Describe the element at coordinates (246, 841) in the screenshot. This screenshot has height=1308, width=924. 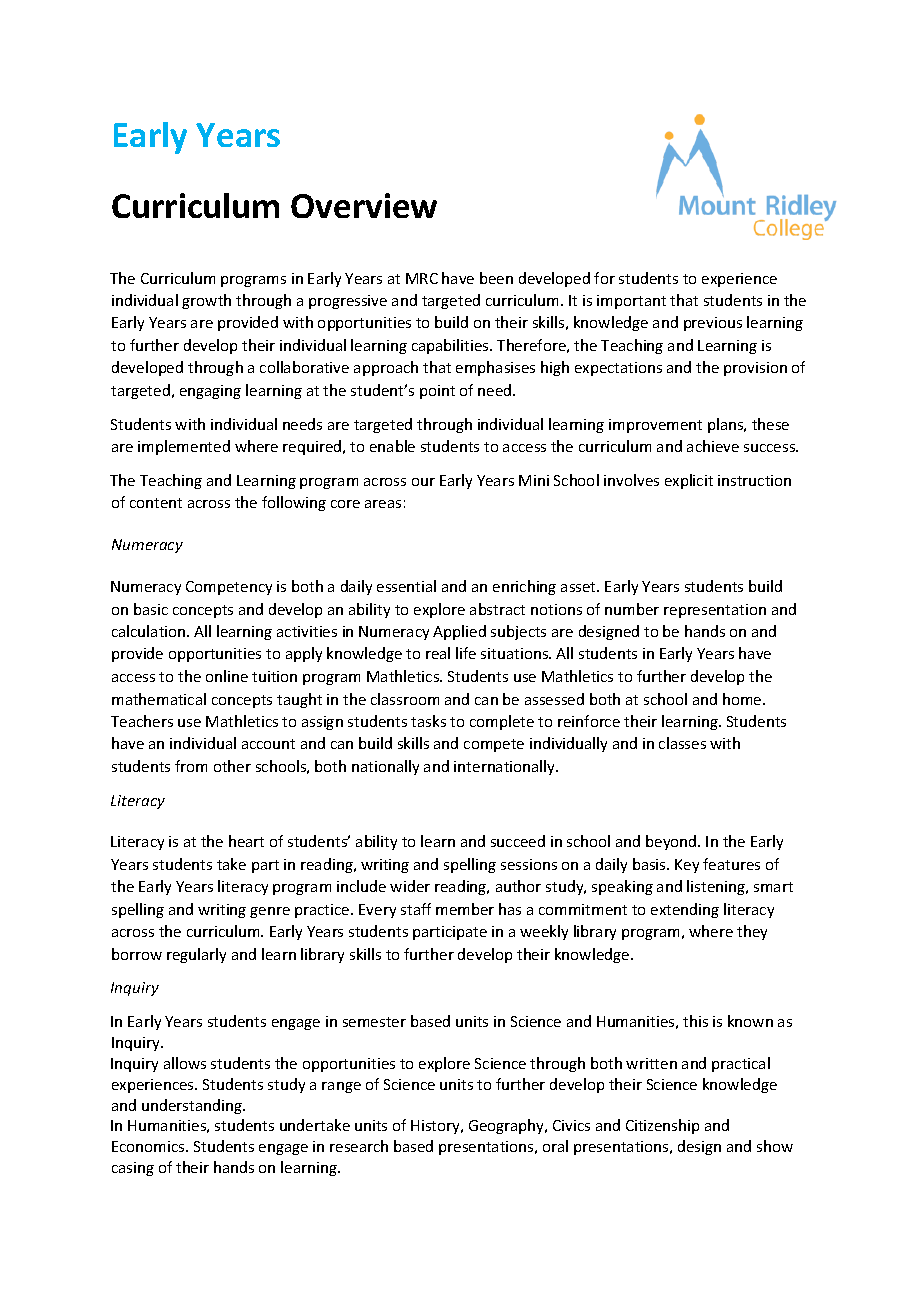
I see `heart` at that location.
